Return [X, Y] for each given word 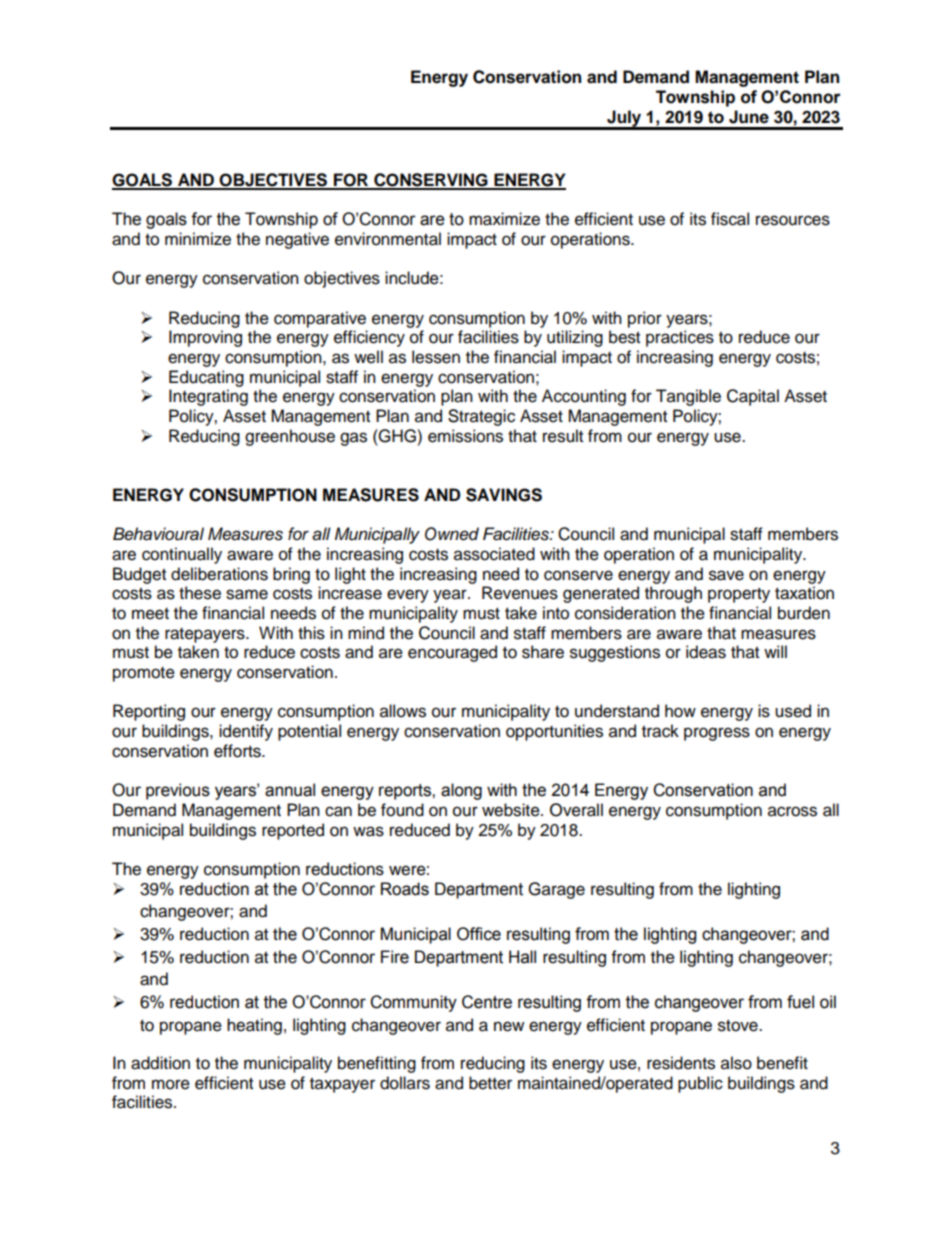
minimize [198, 239]
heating [254, 1026]
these [200, 593]
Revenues [520, 593]
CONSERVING [431, 181]
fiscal [730, 219]
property [739, 595]
